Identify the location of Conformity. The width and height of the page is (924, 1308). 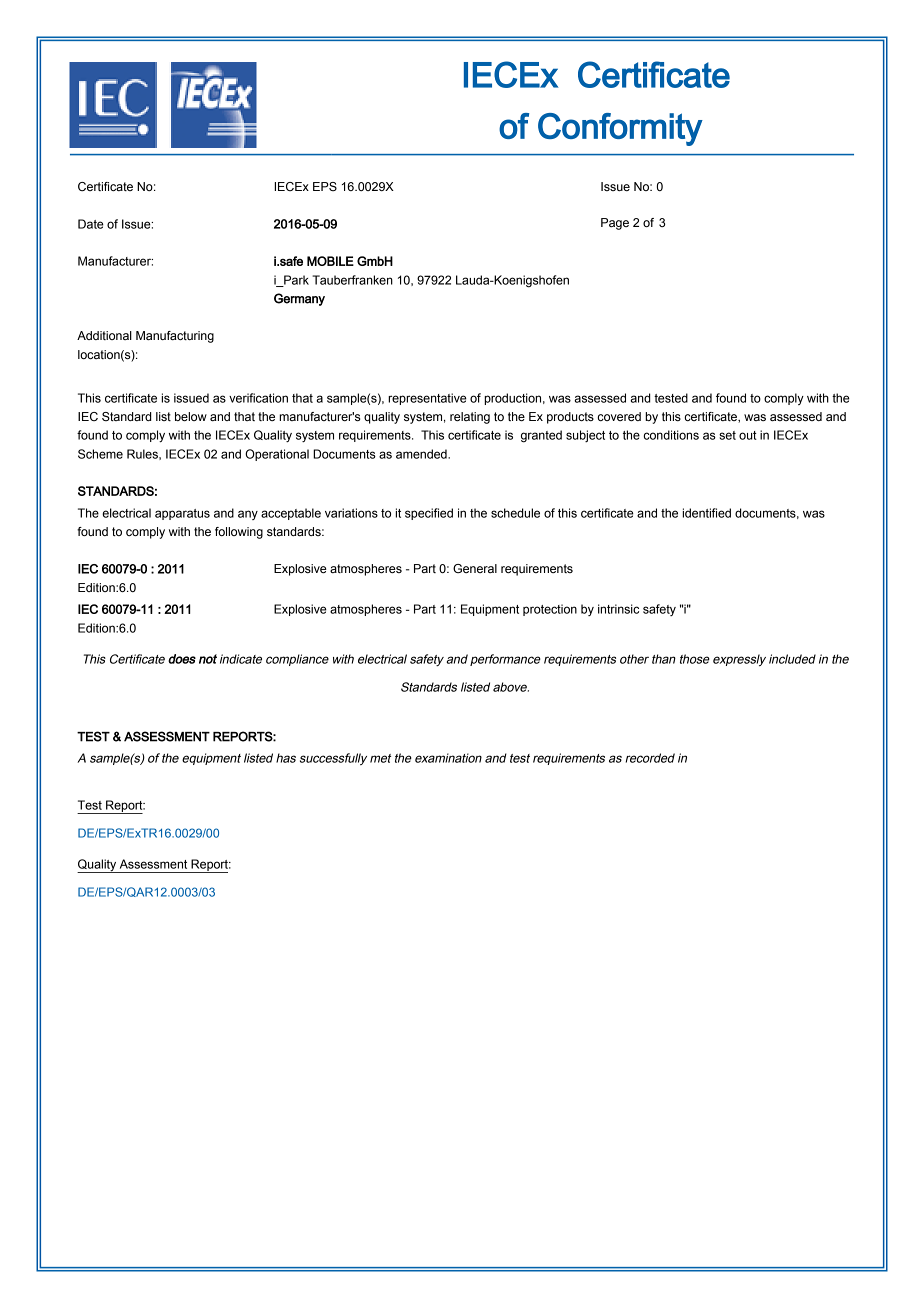
(620, 129).
